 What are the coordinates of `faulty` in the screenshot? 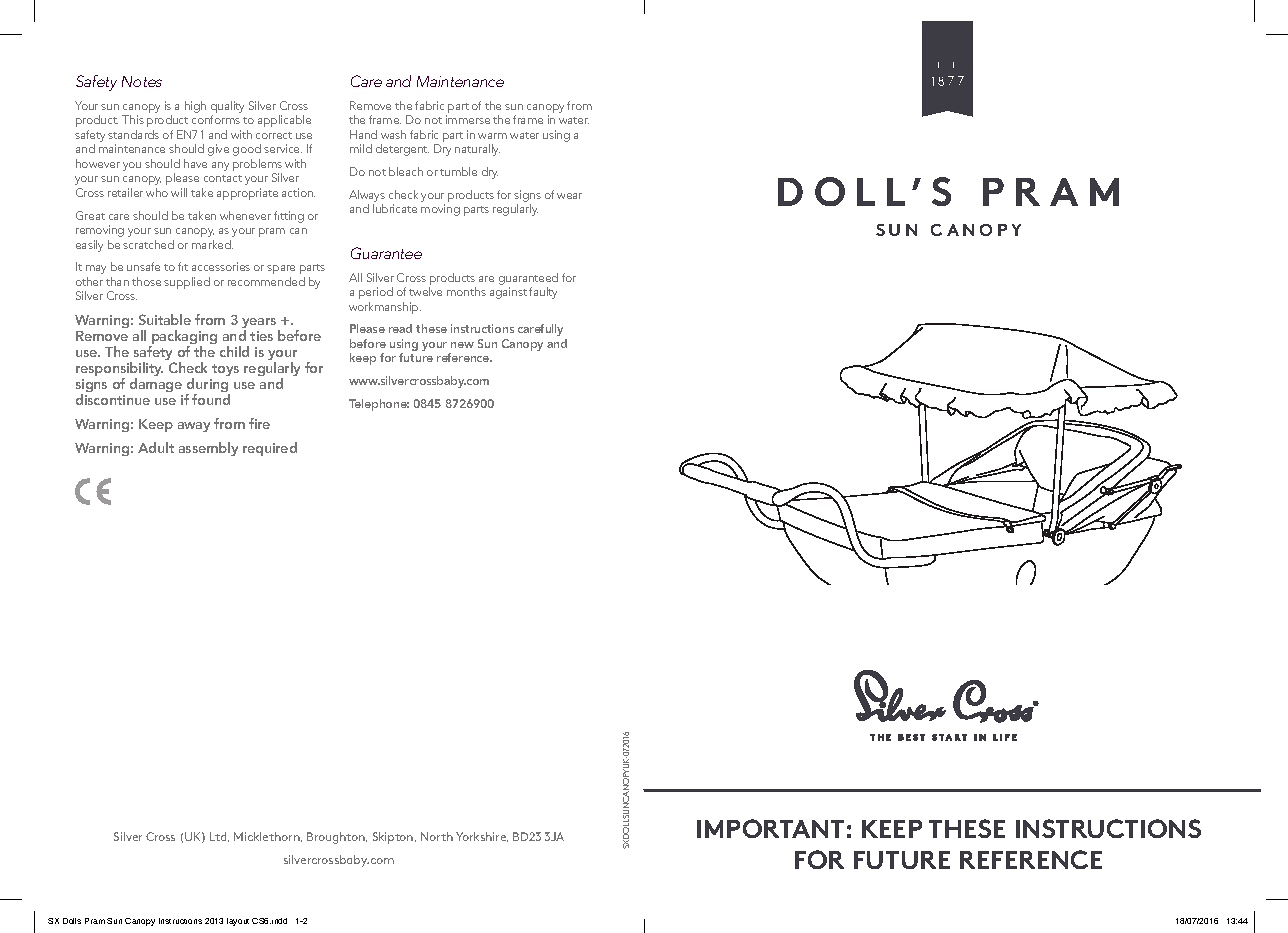 It's located at (543, 293).
